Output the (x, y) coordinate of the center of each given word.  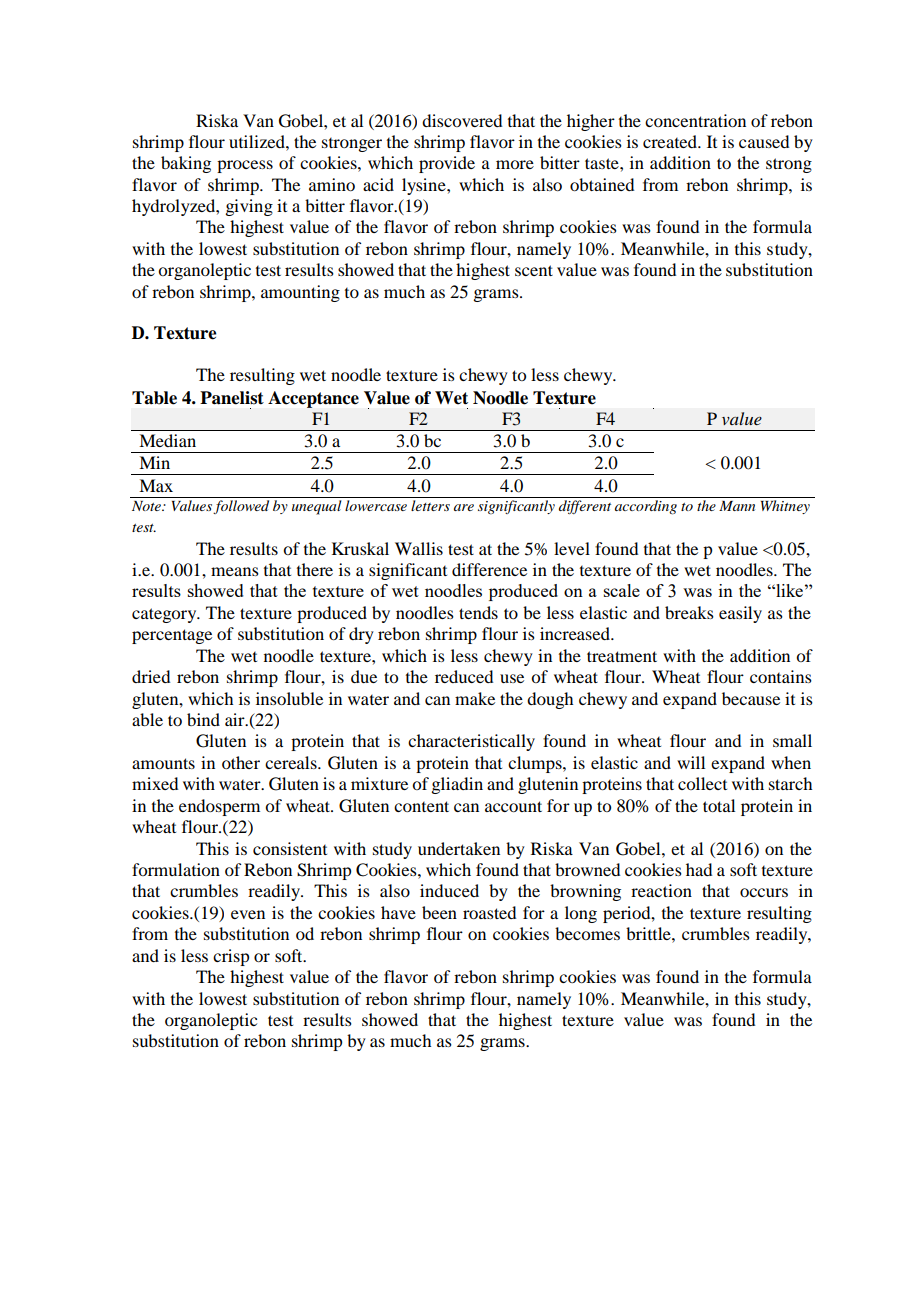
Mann (737, 506)
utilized (258, 141)
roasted (489, 912)
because (751, 698)
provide (447, 164)
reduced (464, 676)
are (464, 507)
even (248, 914)
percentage (172, 636)
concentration (695, 120)
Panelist (232, 398)
